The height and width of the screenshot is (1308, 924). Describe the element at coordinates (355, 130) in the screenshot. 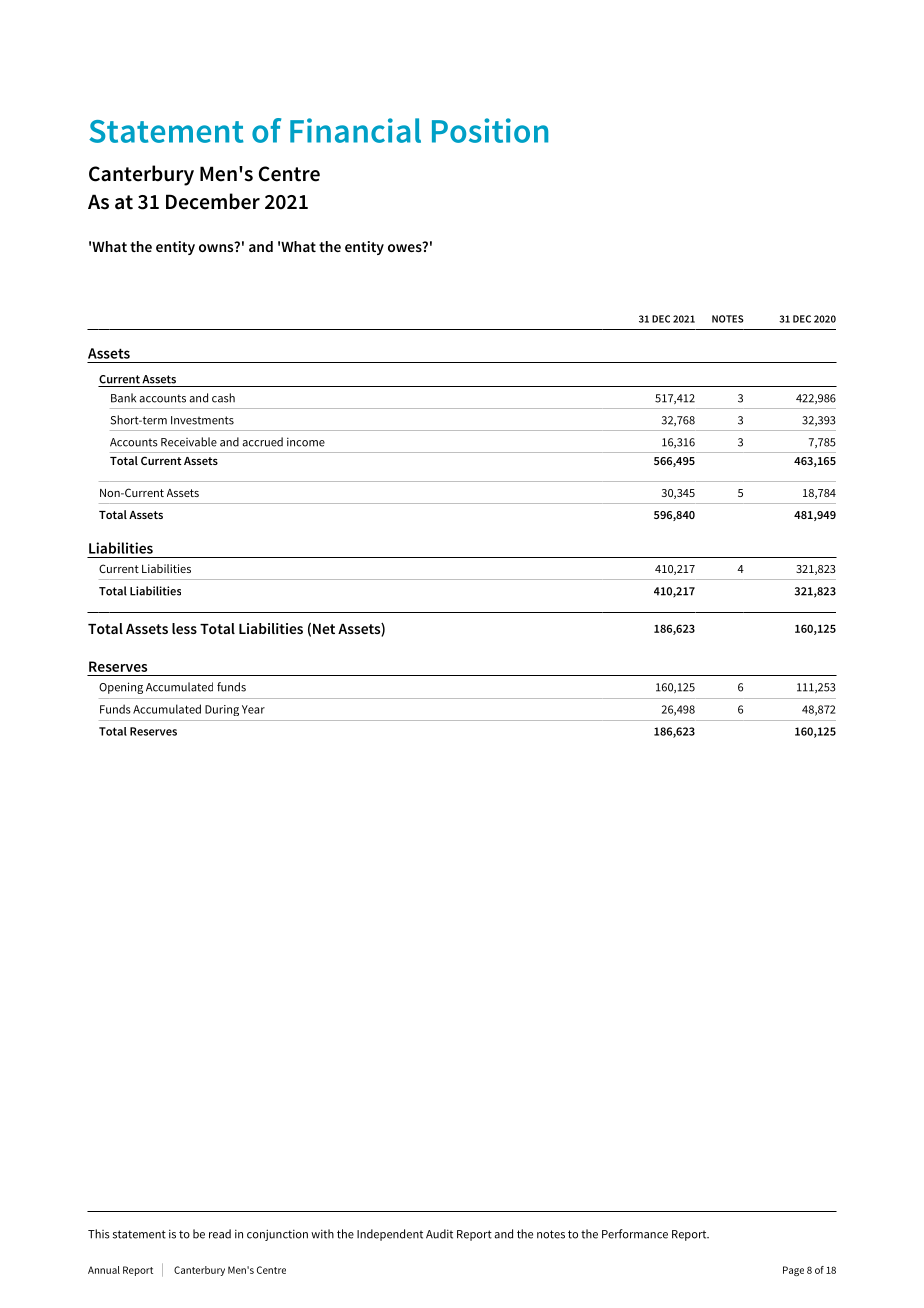

I see `Financial` at that location.
